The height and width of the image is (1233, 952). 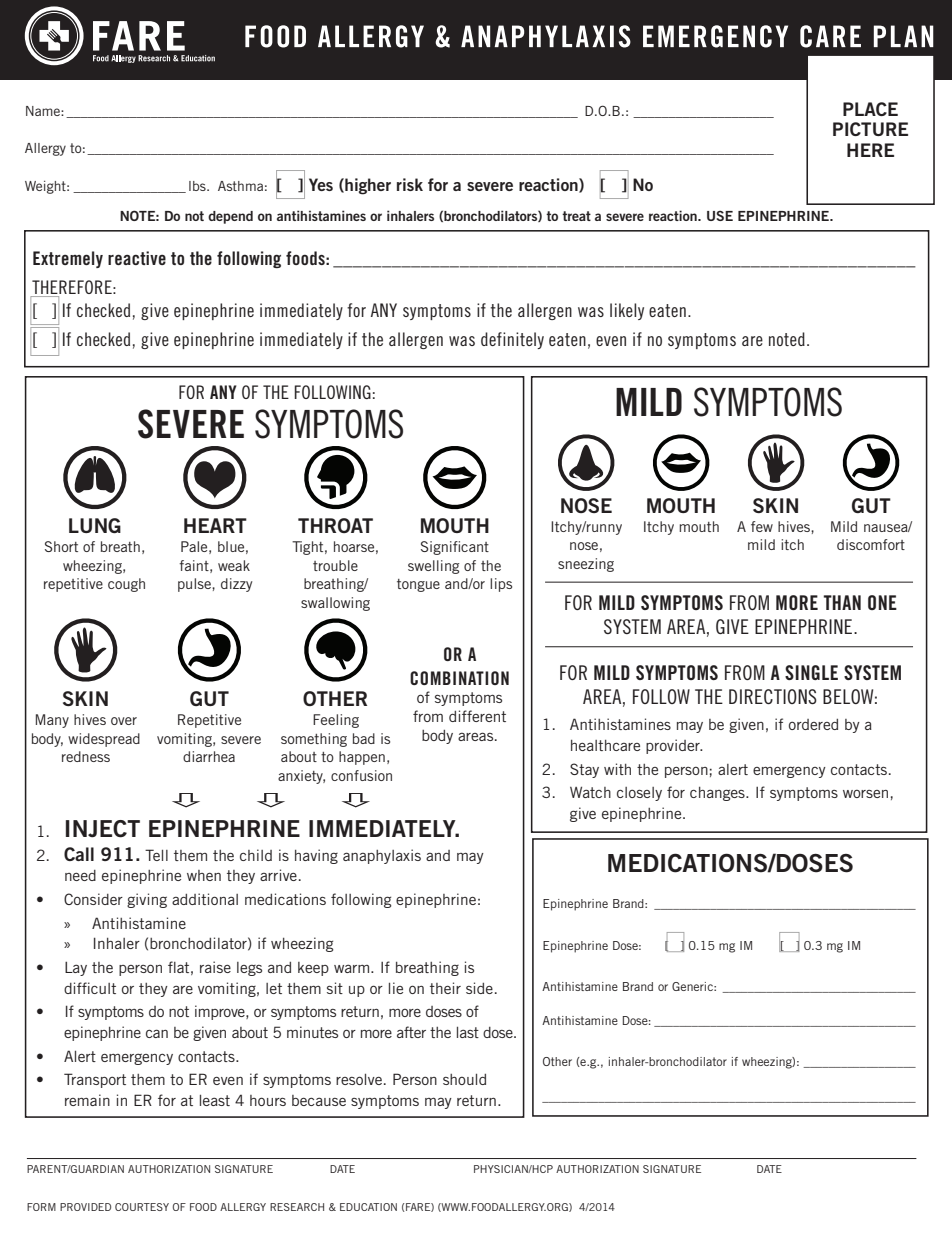 I want to click on EDUCATION, so click(x=368, y=1207).
